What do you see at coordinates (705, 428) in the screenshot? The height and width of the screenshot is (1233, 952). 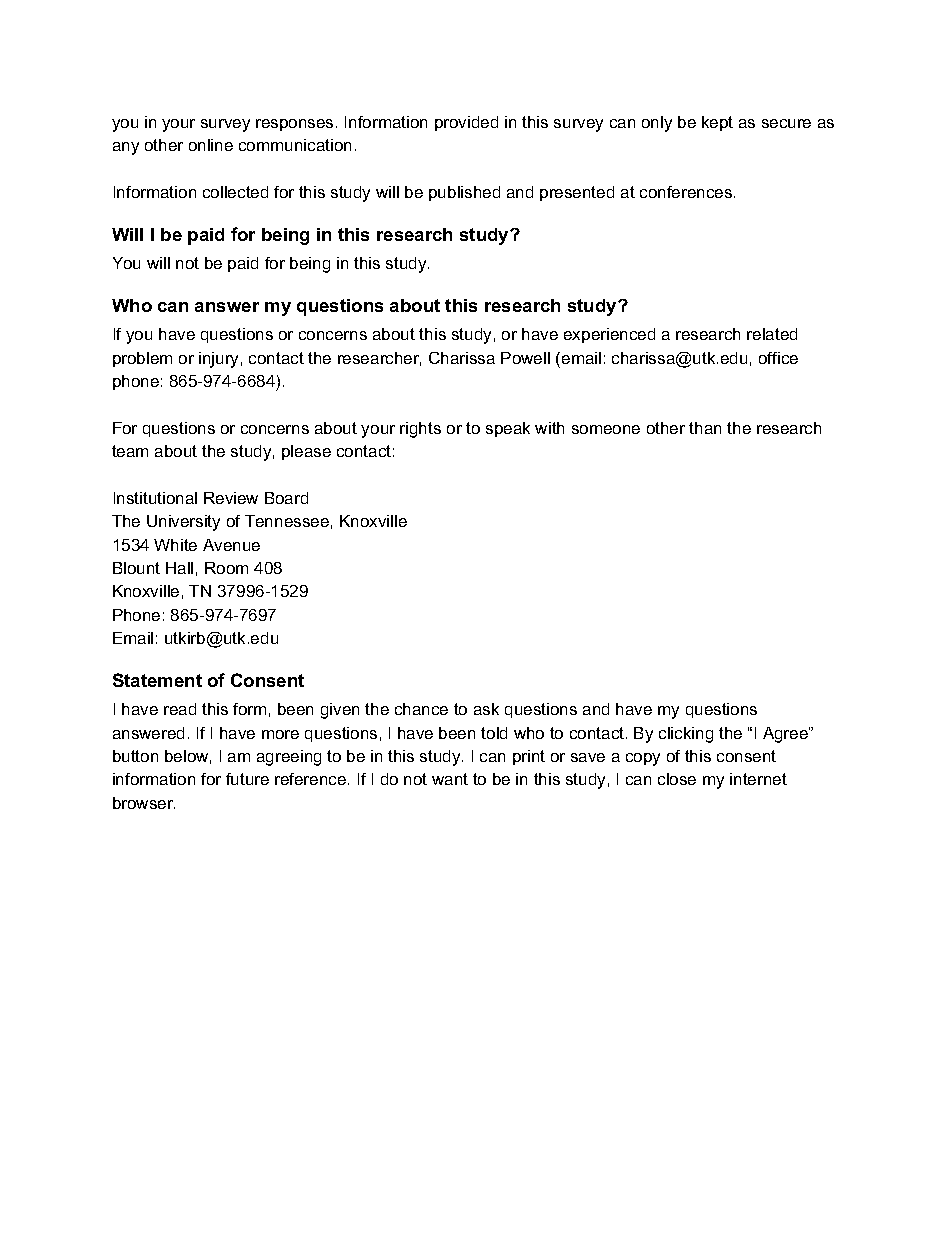 I see `than` at bounding box center [705, 428].
